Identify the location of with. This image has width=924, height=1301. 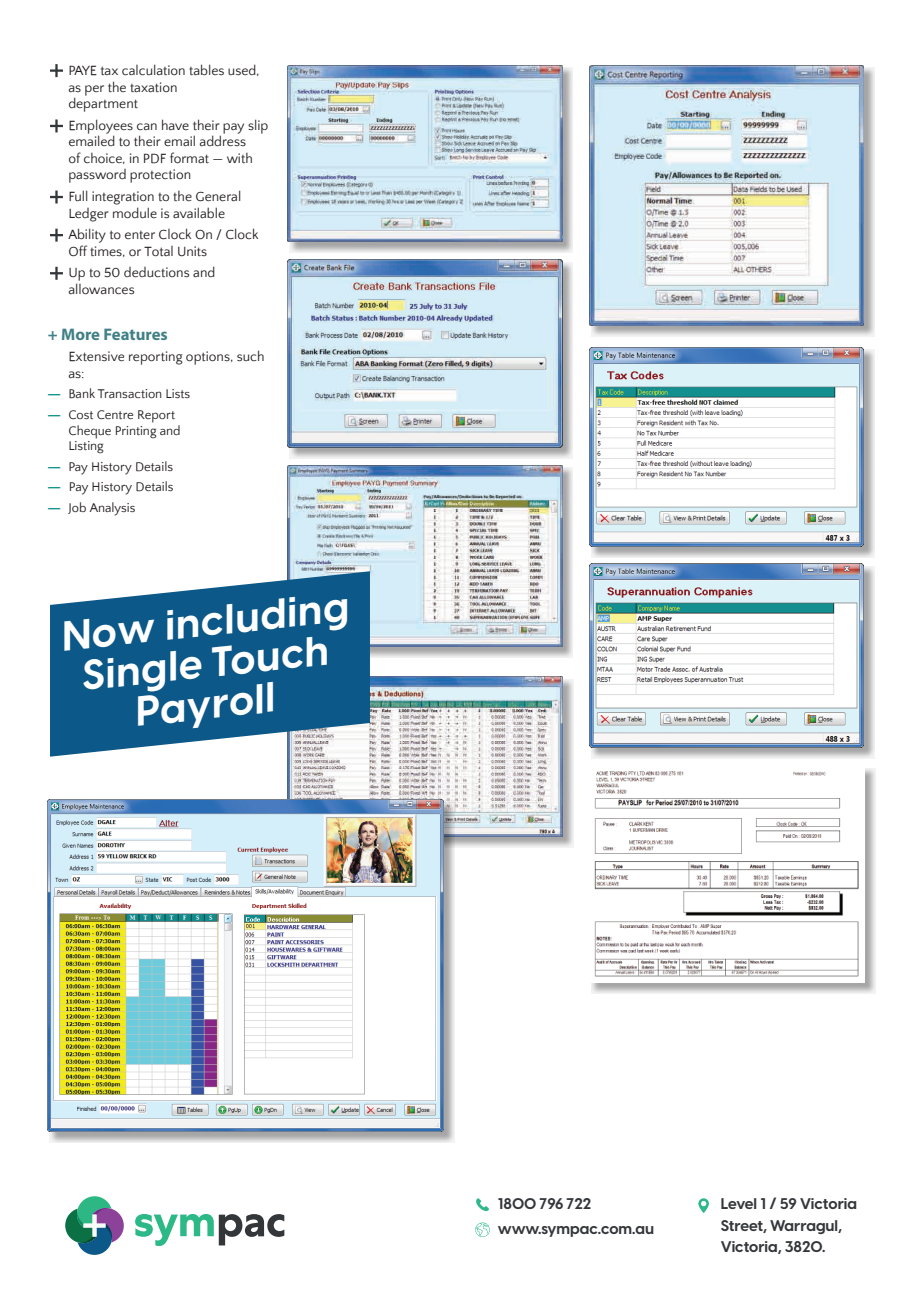
(239, 158).
